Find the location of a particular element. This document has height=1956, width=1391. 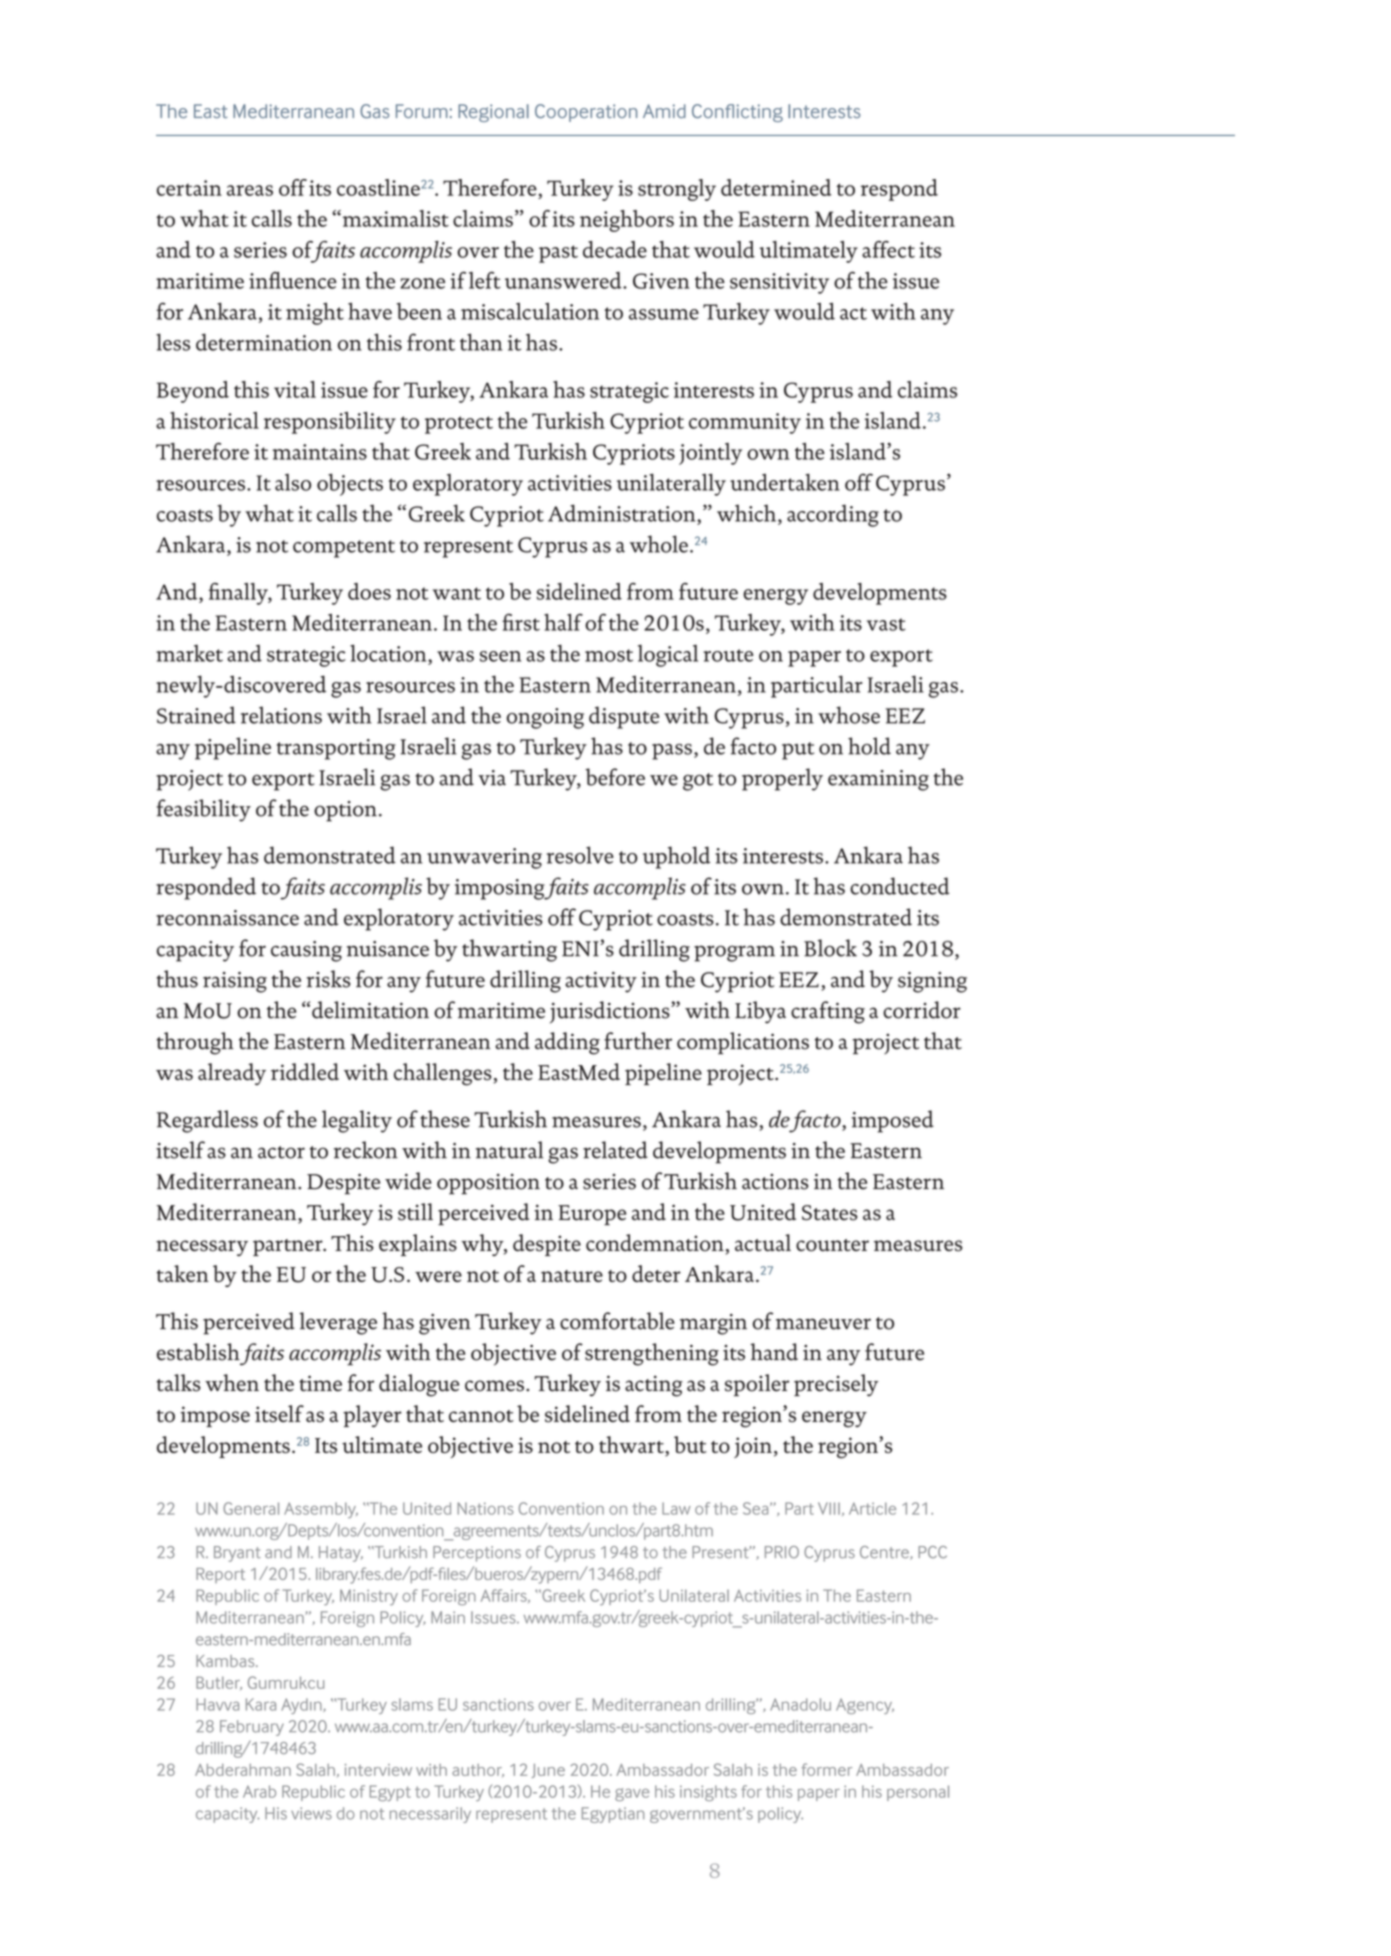

former is located at coordinates (827, 1769).
